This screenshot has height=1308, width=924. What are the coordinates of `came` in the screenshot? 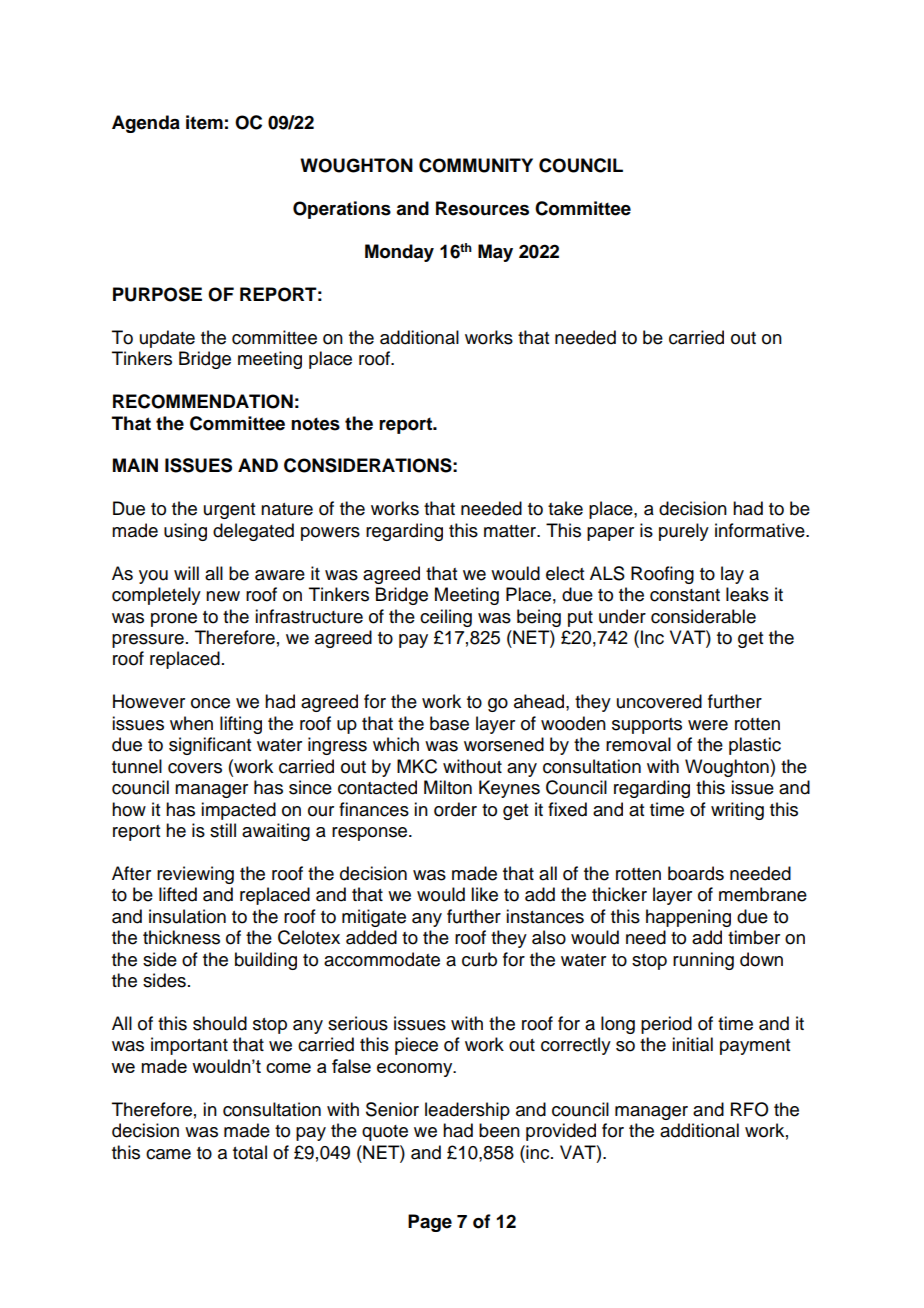 It's located at (168, 1154).
